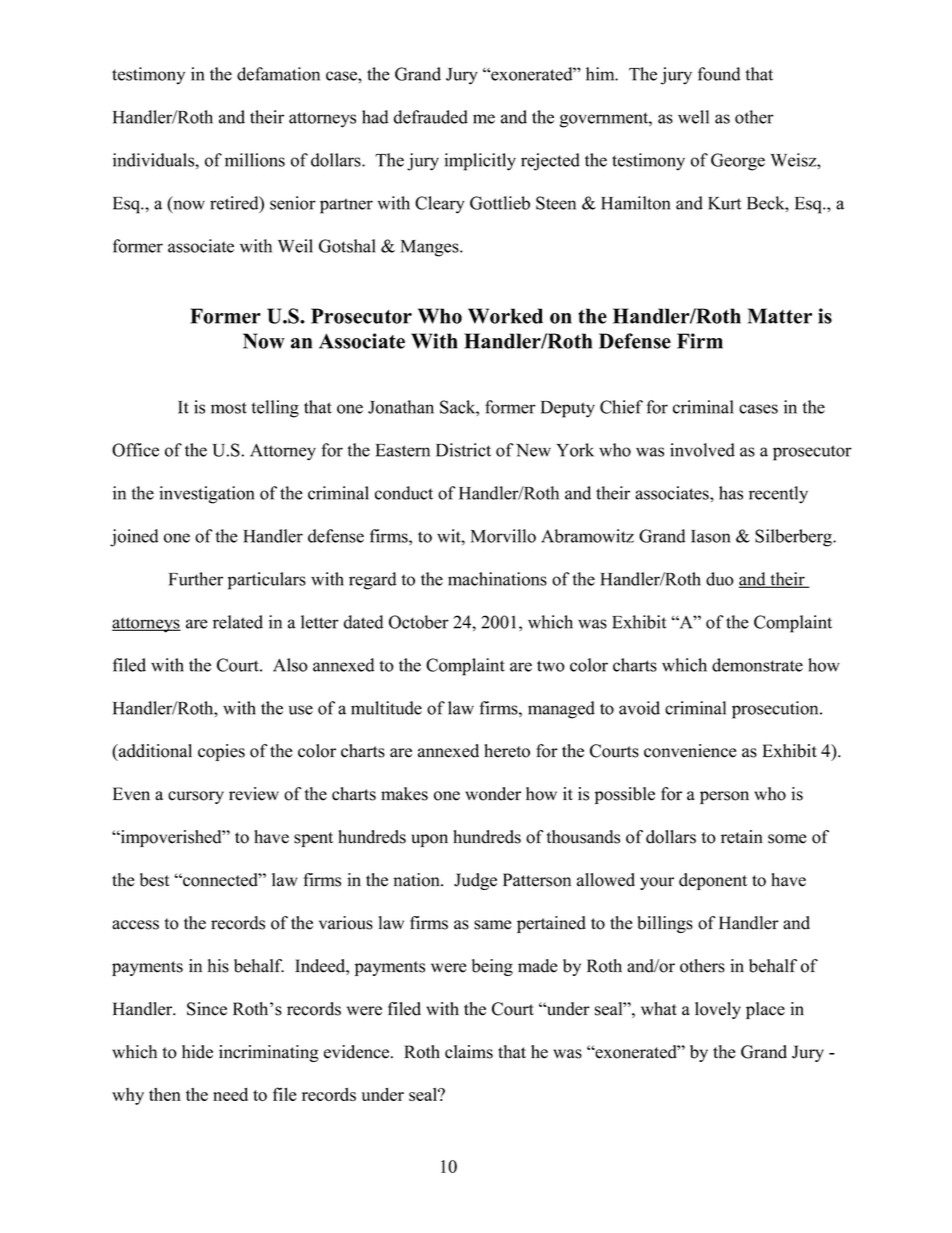 This screenshot has height=1233, width=952. I want to click on claims, so click(469, 1052).
